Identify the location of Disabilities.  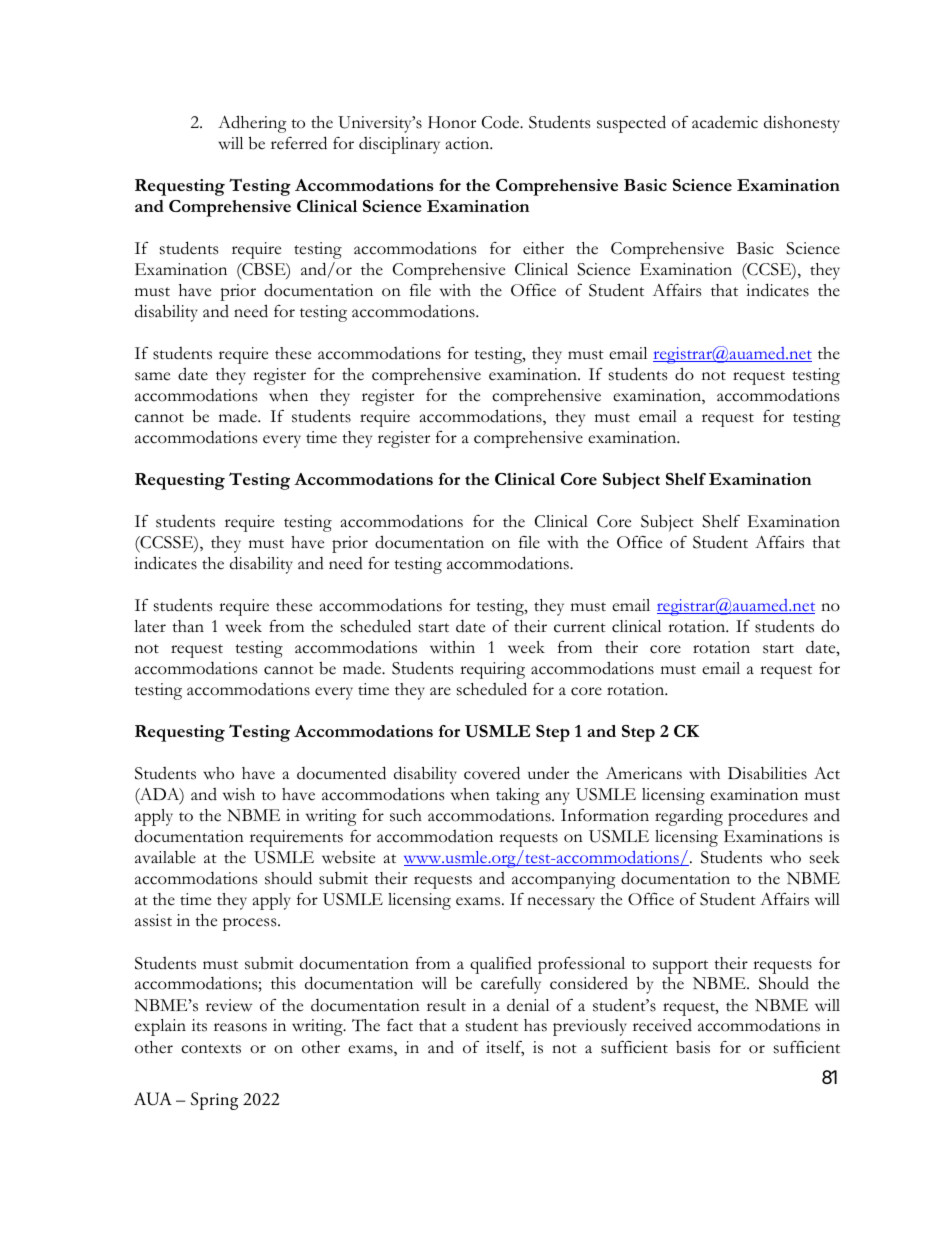
(767, 773).
